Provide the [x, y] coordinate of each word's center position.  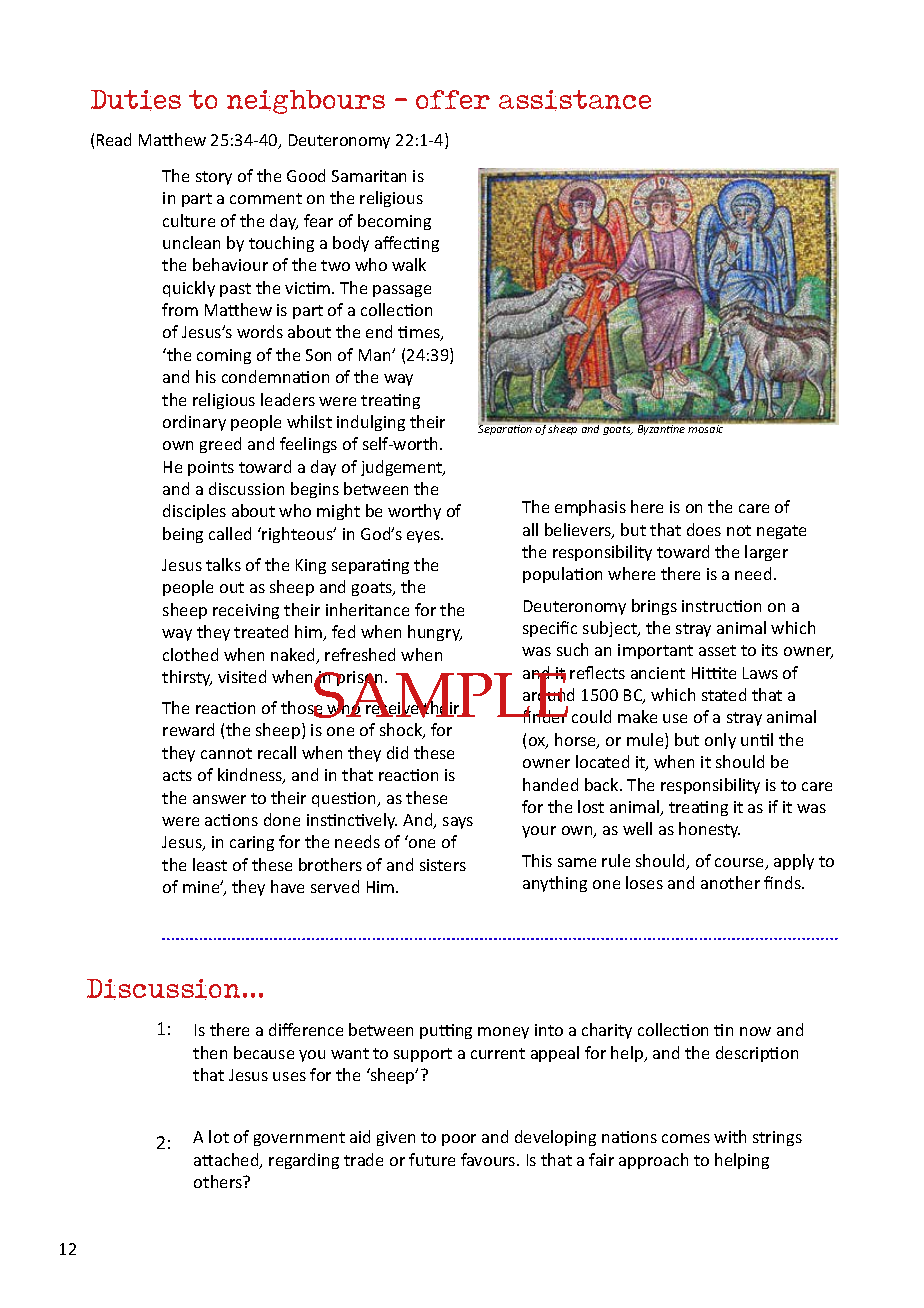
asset [717, 650]
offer [453, 99]
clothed [190, 654]
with [730, 1136]
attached [227, 1161]
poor [459, 1140]
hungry [435, 633]
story [214, 178]
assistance [575, 100]
